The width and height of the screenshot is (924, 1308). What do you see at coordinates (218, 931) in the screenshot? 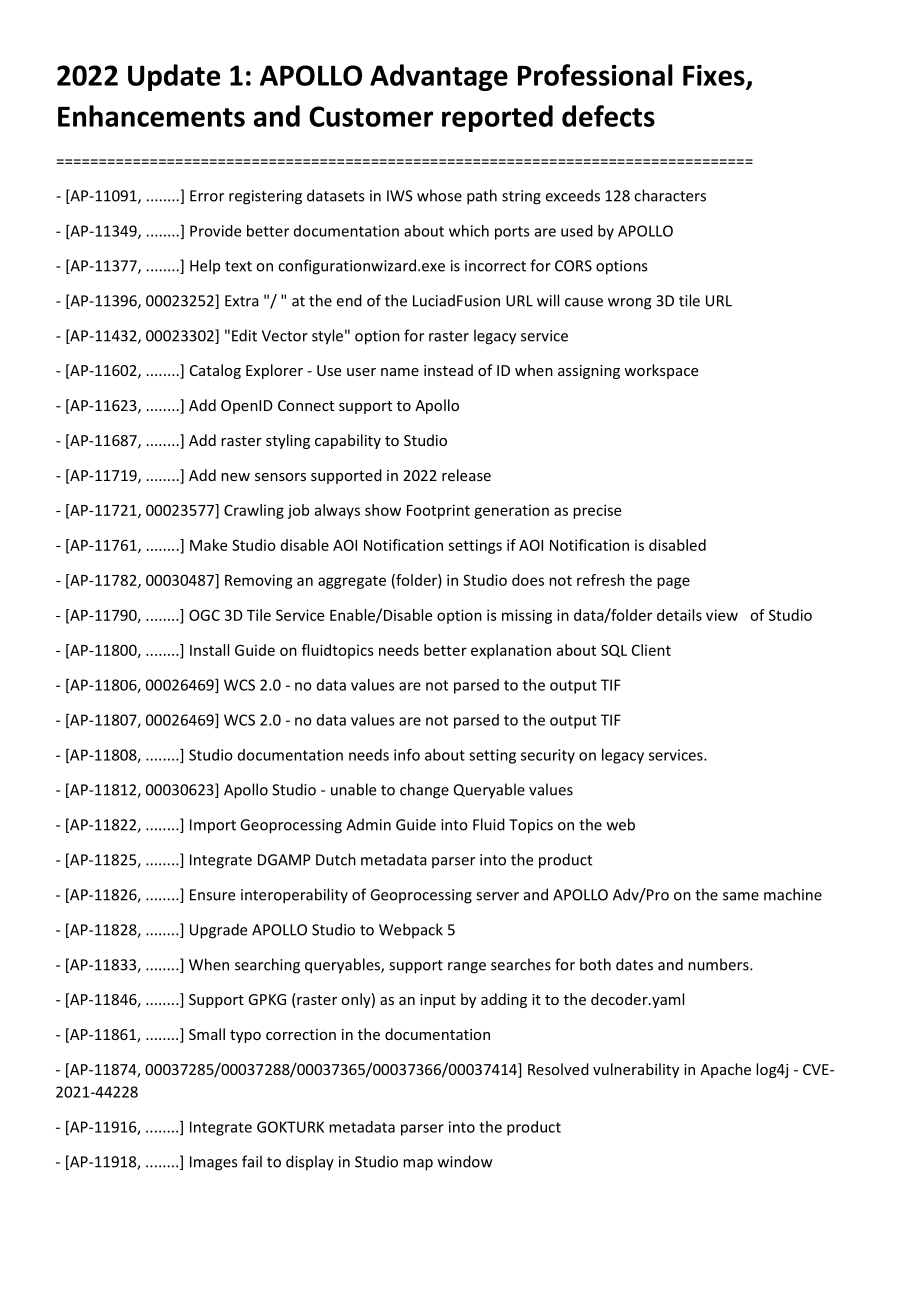
I see `Upgrade` at bounding box center [218, 931].
